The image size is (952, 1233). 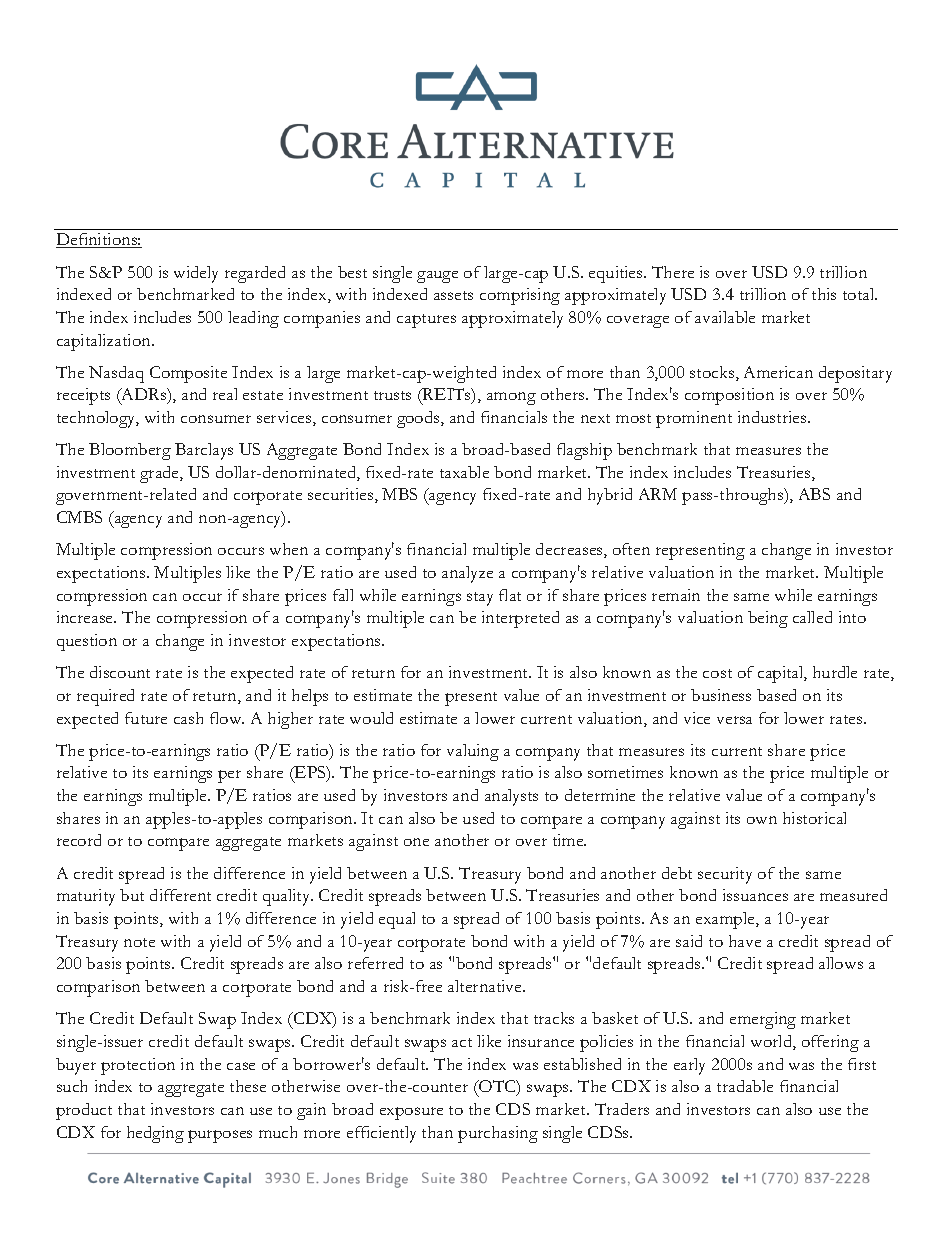 What do you see at coordinates (473, 752) in the screenshot?
I see `valuing` at bounding box center [473, 752].
